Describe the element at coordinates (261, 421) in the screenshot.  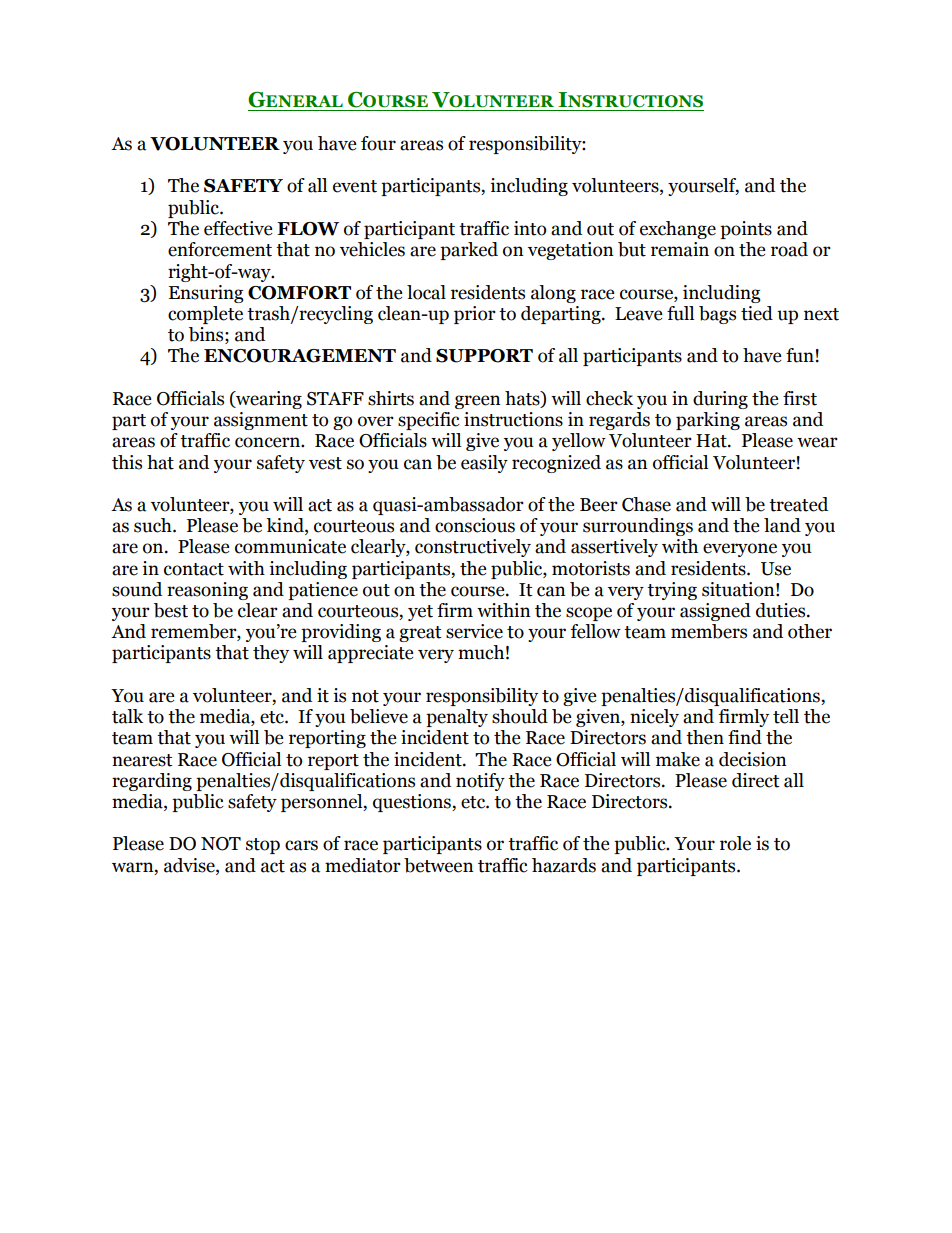
I see `assignment` at that location.
